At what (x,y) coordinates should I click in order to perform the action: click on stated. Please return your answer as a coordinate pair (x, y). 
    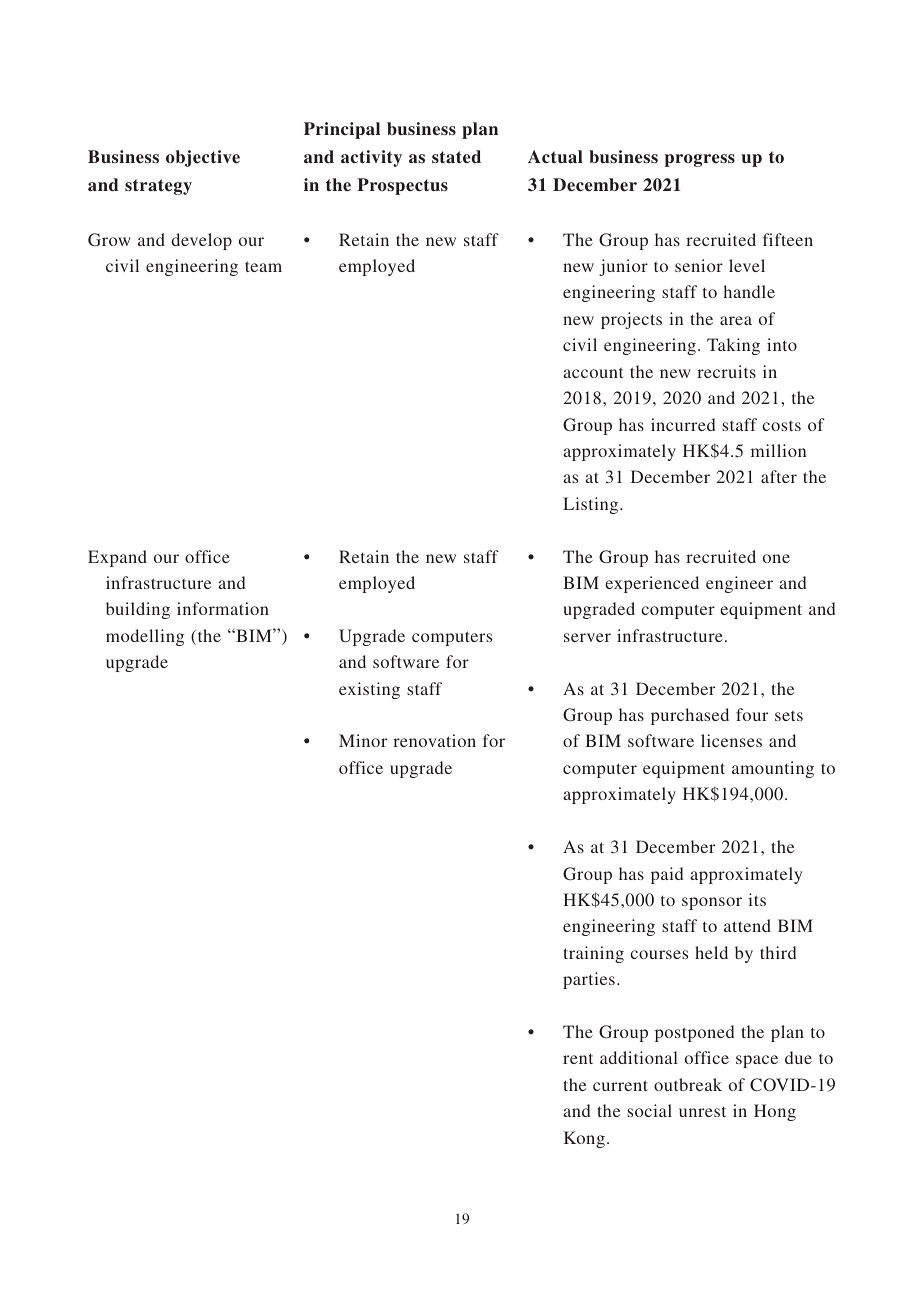
    Looking at the image, I should click on (456, 157).
